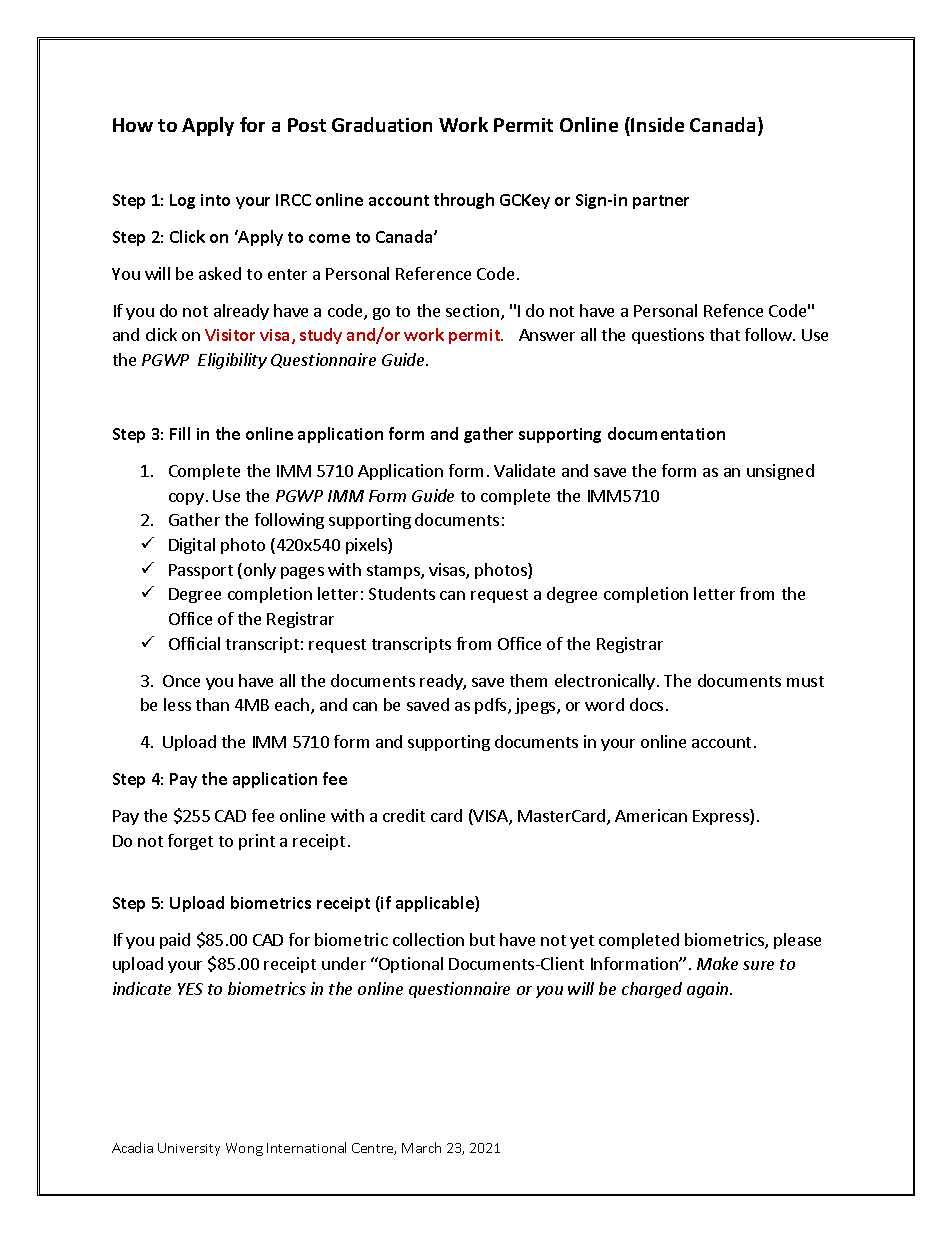  What do you see at coordinates (215, 200) in the document?
I see `into` at bounding box center [215, 200].
